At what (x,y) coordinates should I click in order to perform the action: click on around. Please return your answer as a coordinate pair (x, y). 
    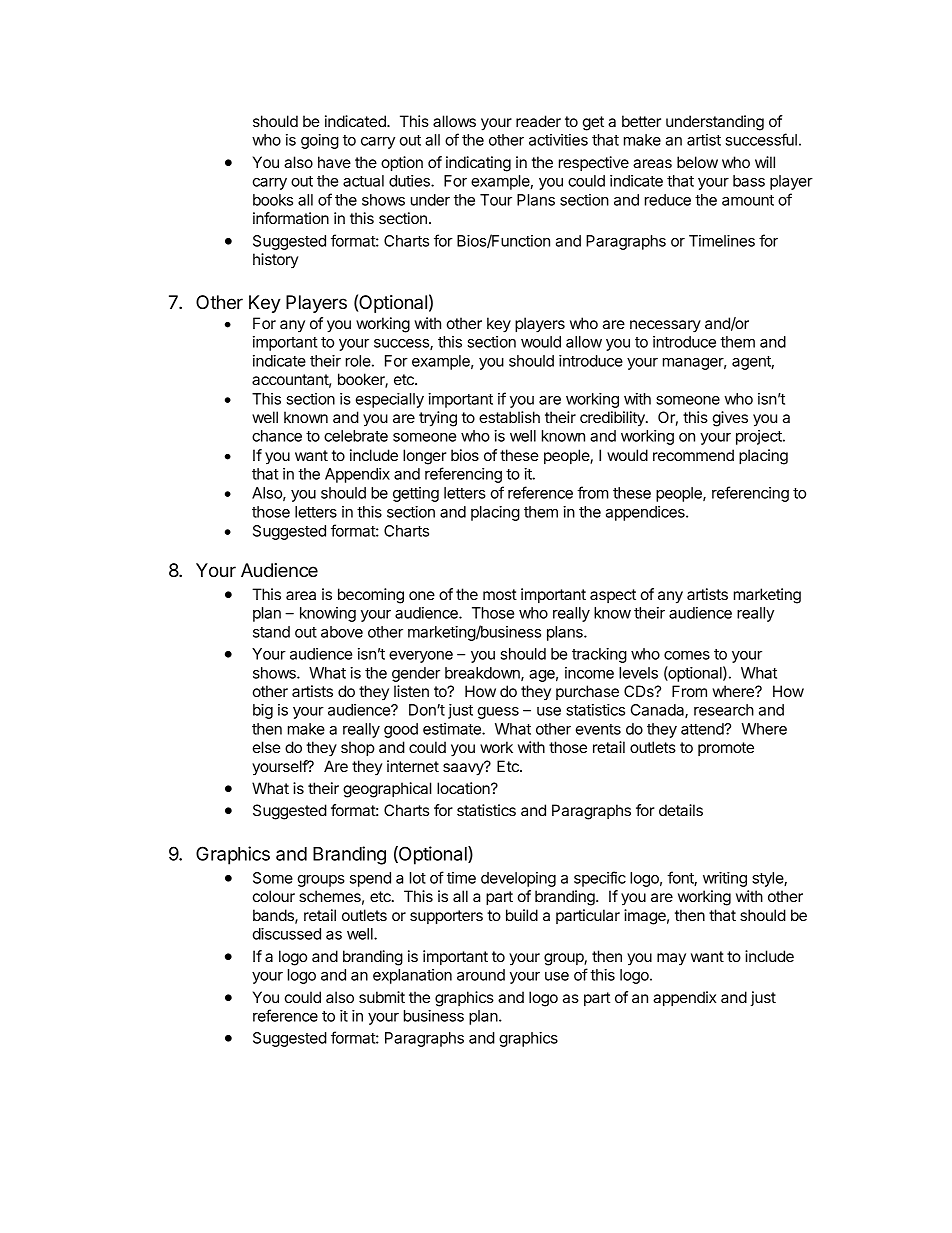
    Looking at the image, I should click on (481, 975).
